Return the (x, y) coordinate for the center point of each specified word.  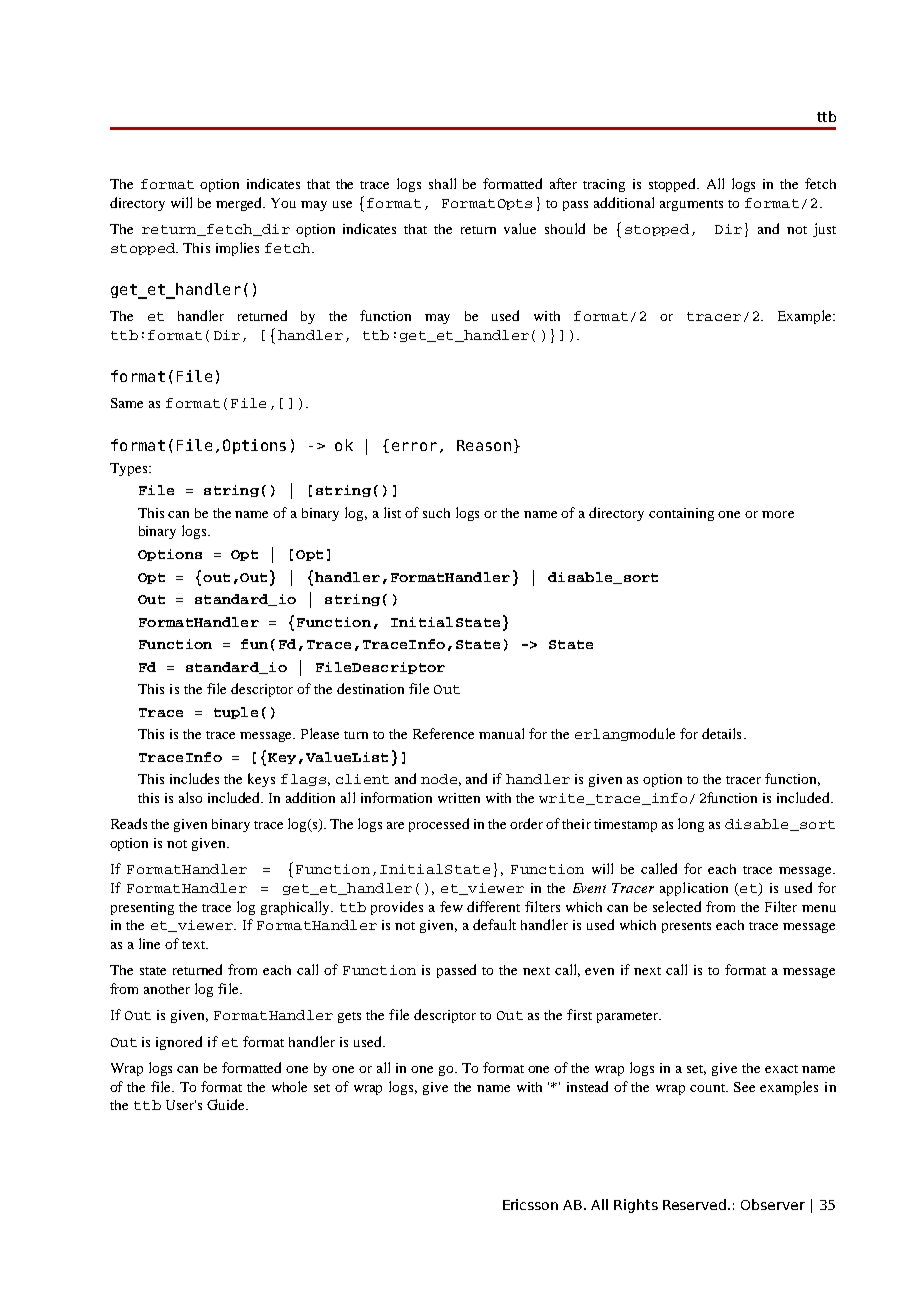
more (778, 514)
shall (442, 183)
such (436, 513)
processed (439, 825)
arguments (691, 205)
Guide (227, 1104)
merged (240, 204)
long (691, 825)
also (190, 797)
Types (130, 469)
